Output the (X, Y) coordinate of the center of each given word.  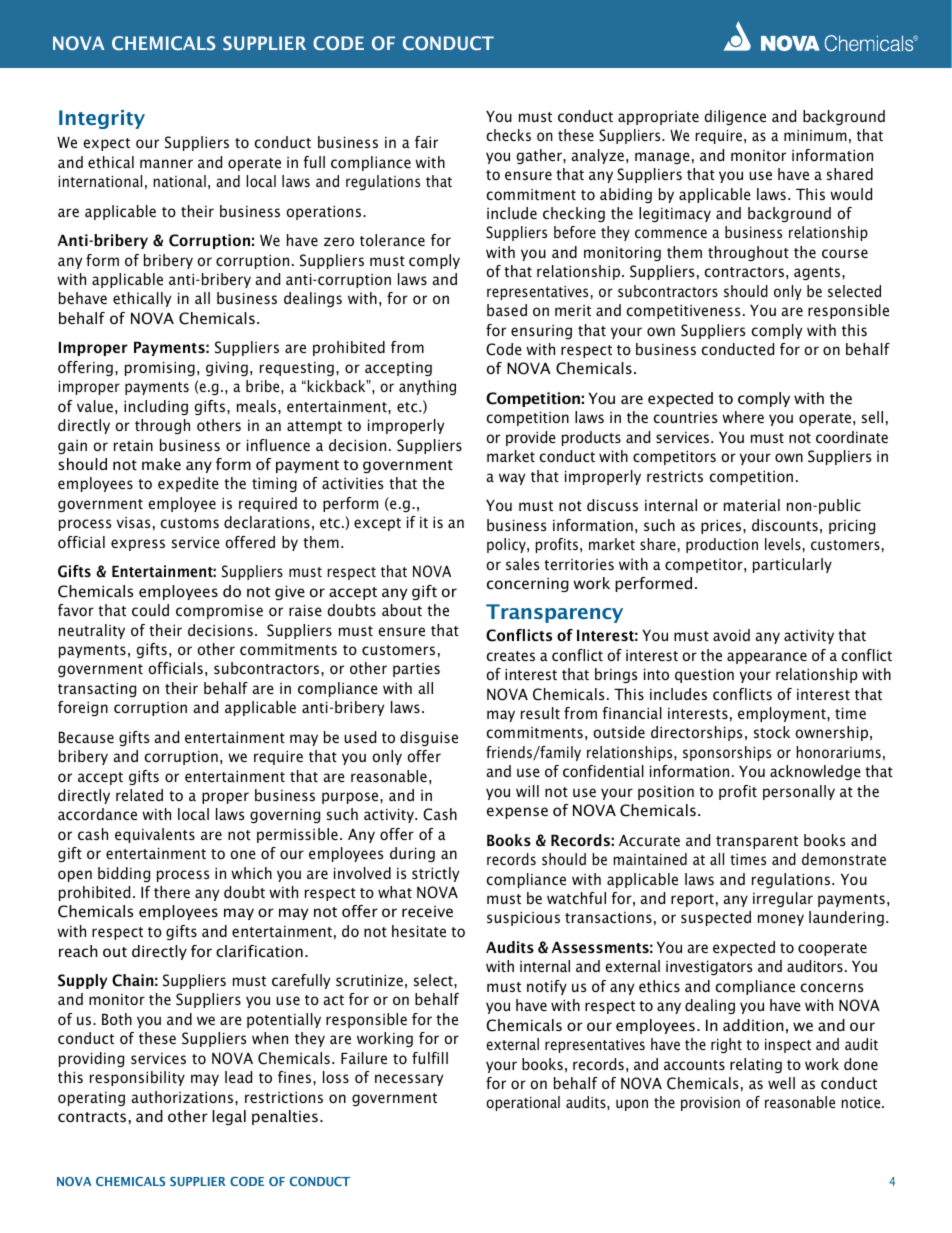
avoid (731, 635)
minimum (815, 135)
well (781, 1083)
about (402, 610)
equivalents (155, 835)
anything (427, 387)
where (743, 417)
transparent (757, 842)
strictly (435, 874)
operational (523, 1103)
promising (160, 368)
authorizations (184, 1097)
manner (166, 163)
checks (508, 135)
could (150, 610)
